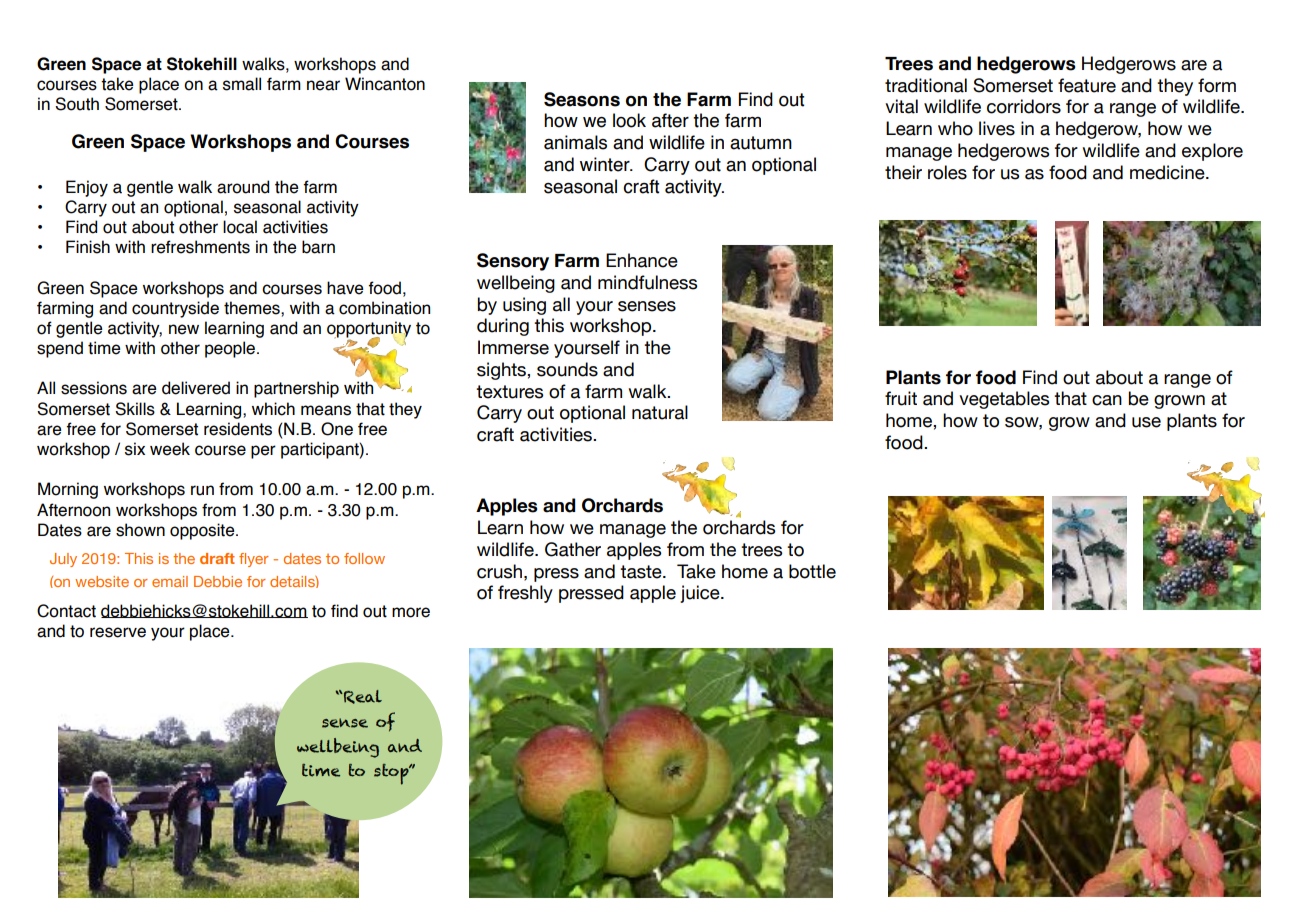 Image resolution: width=1308 pixels, height=924 pixels. I want to click on week, so click(170, 449).
